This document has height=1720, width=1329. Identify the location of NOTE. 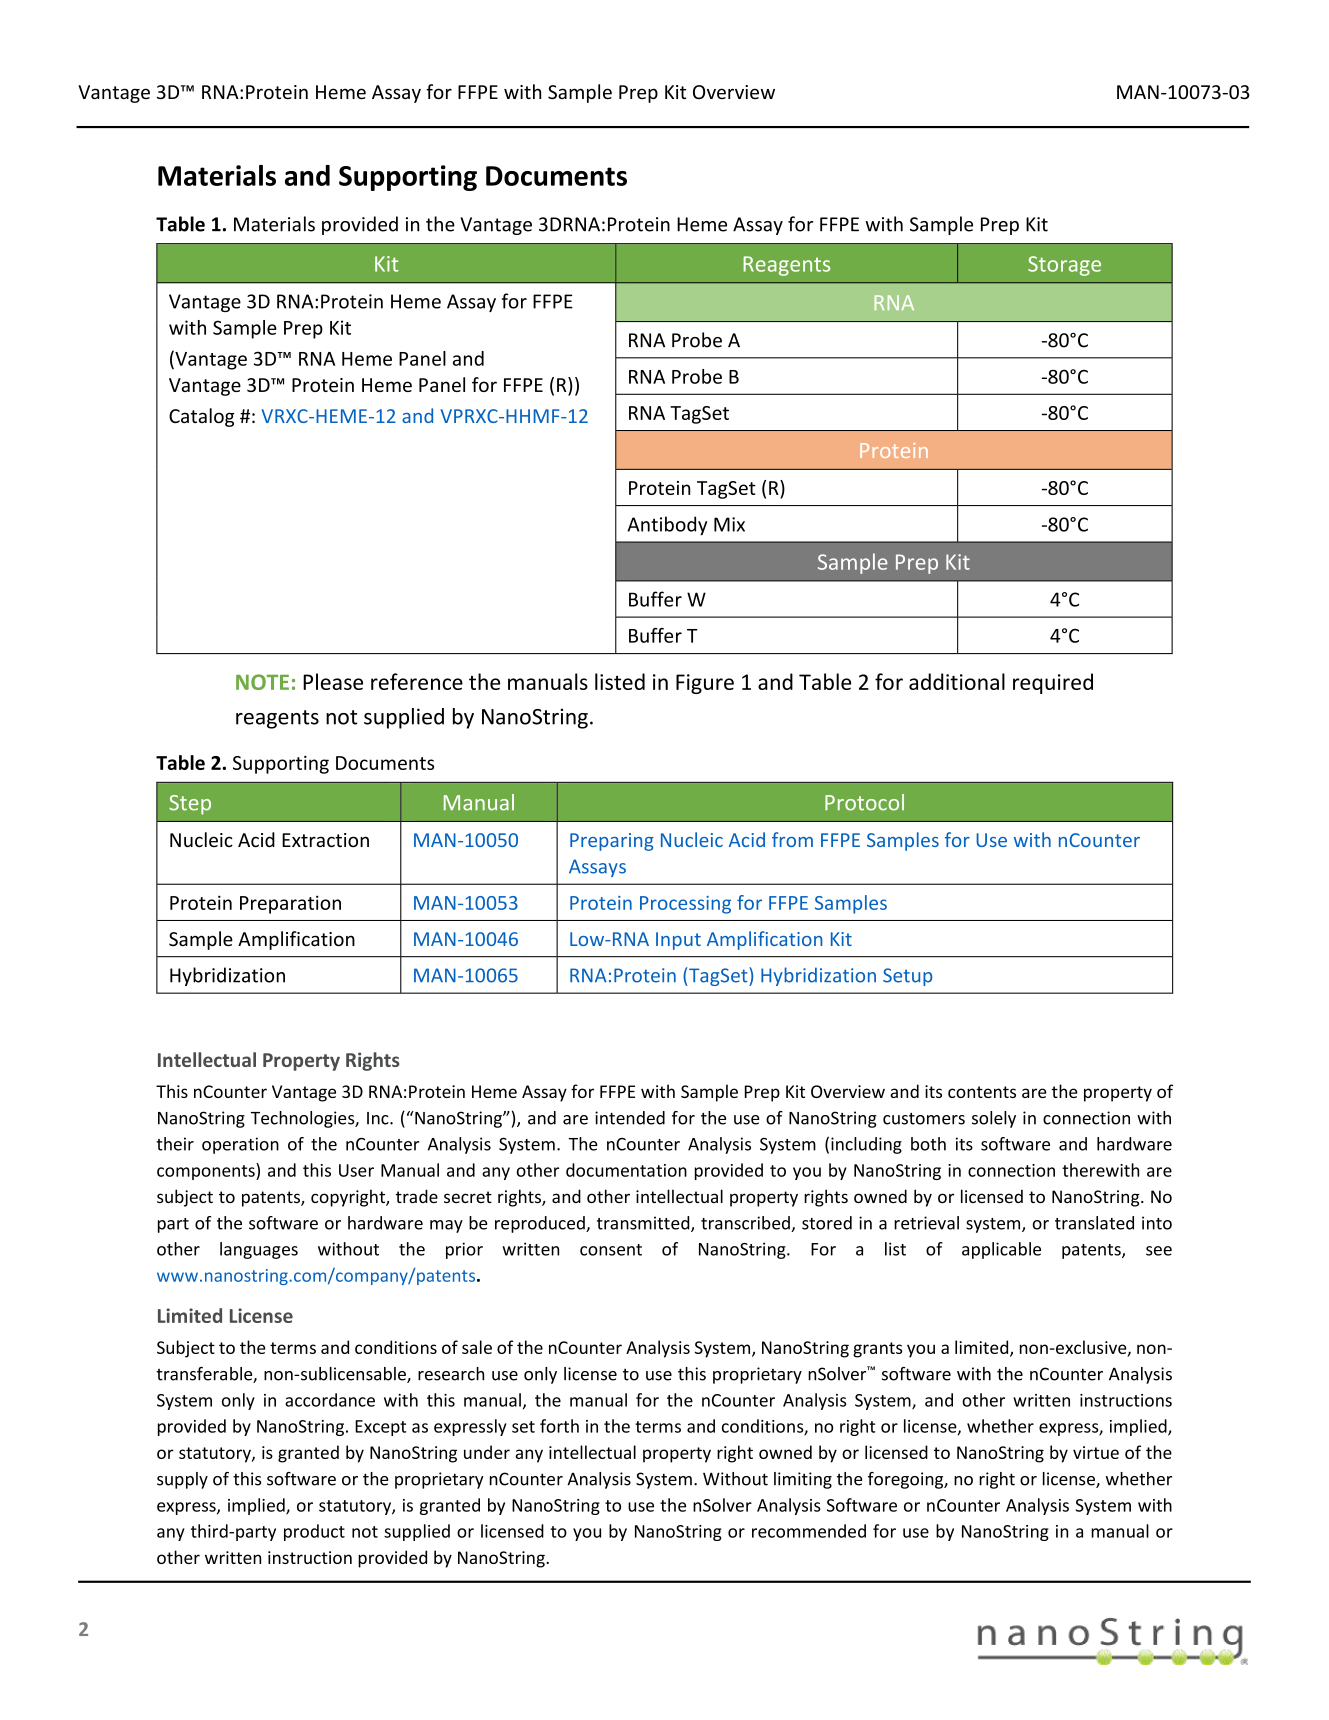
(262, 682).
